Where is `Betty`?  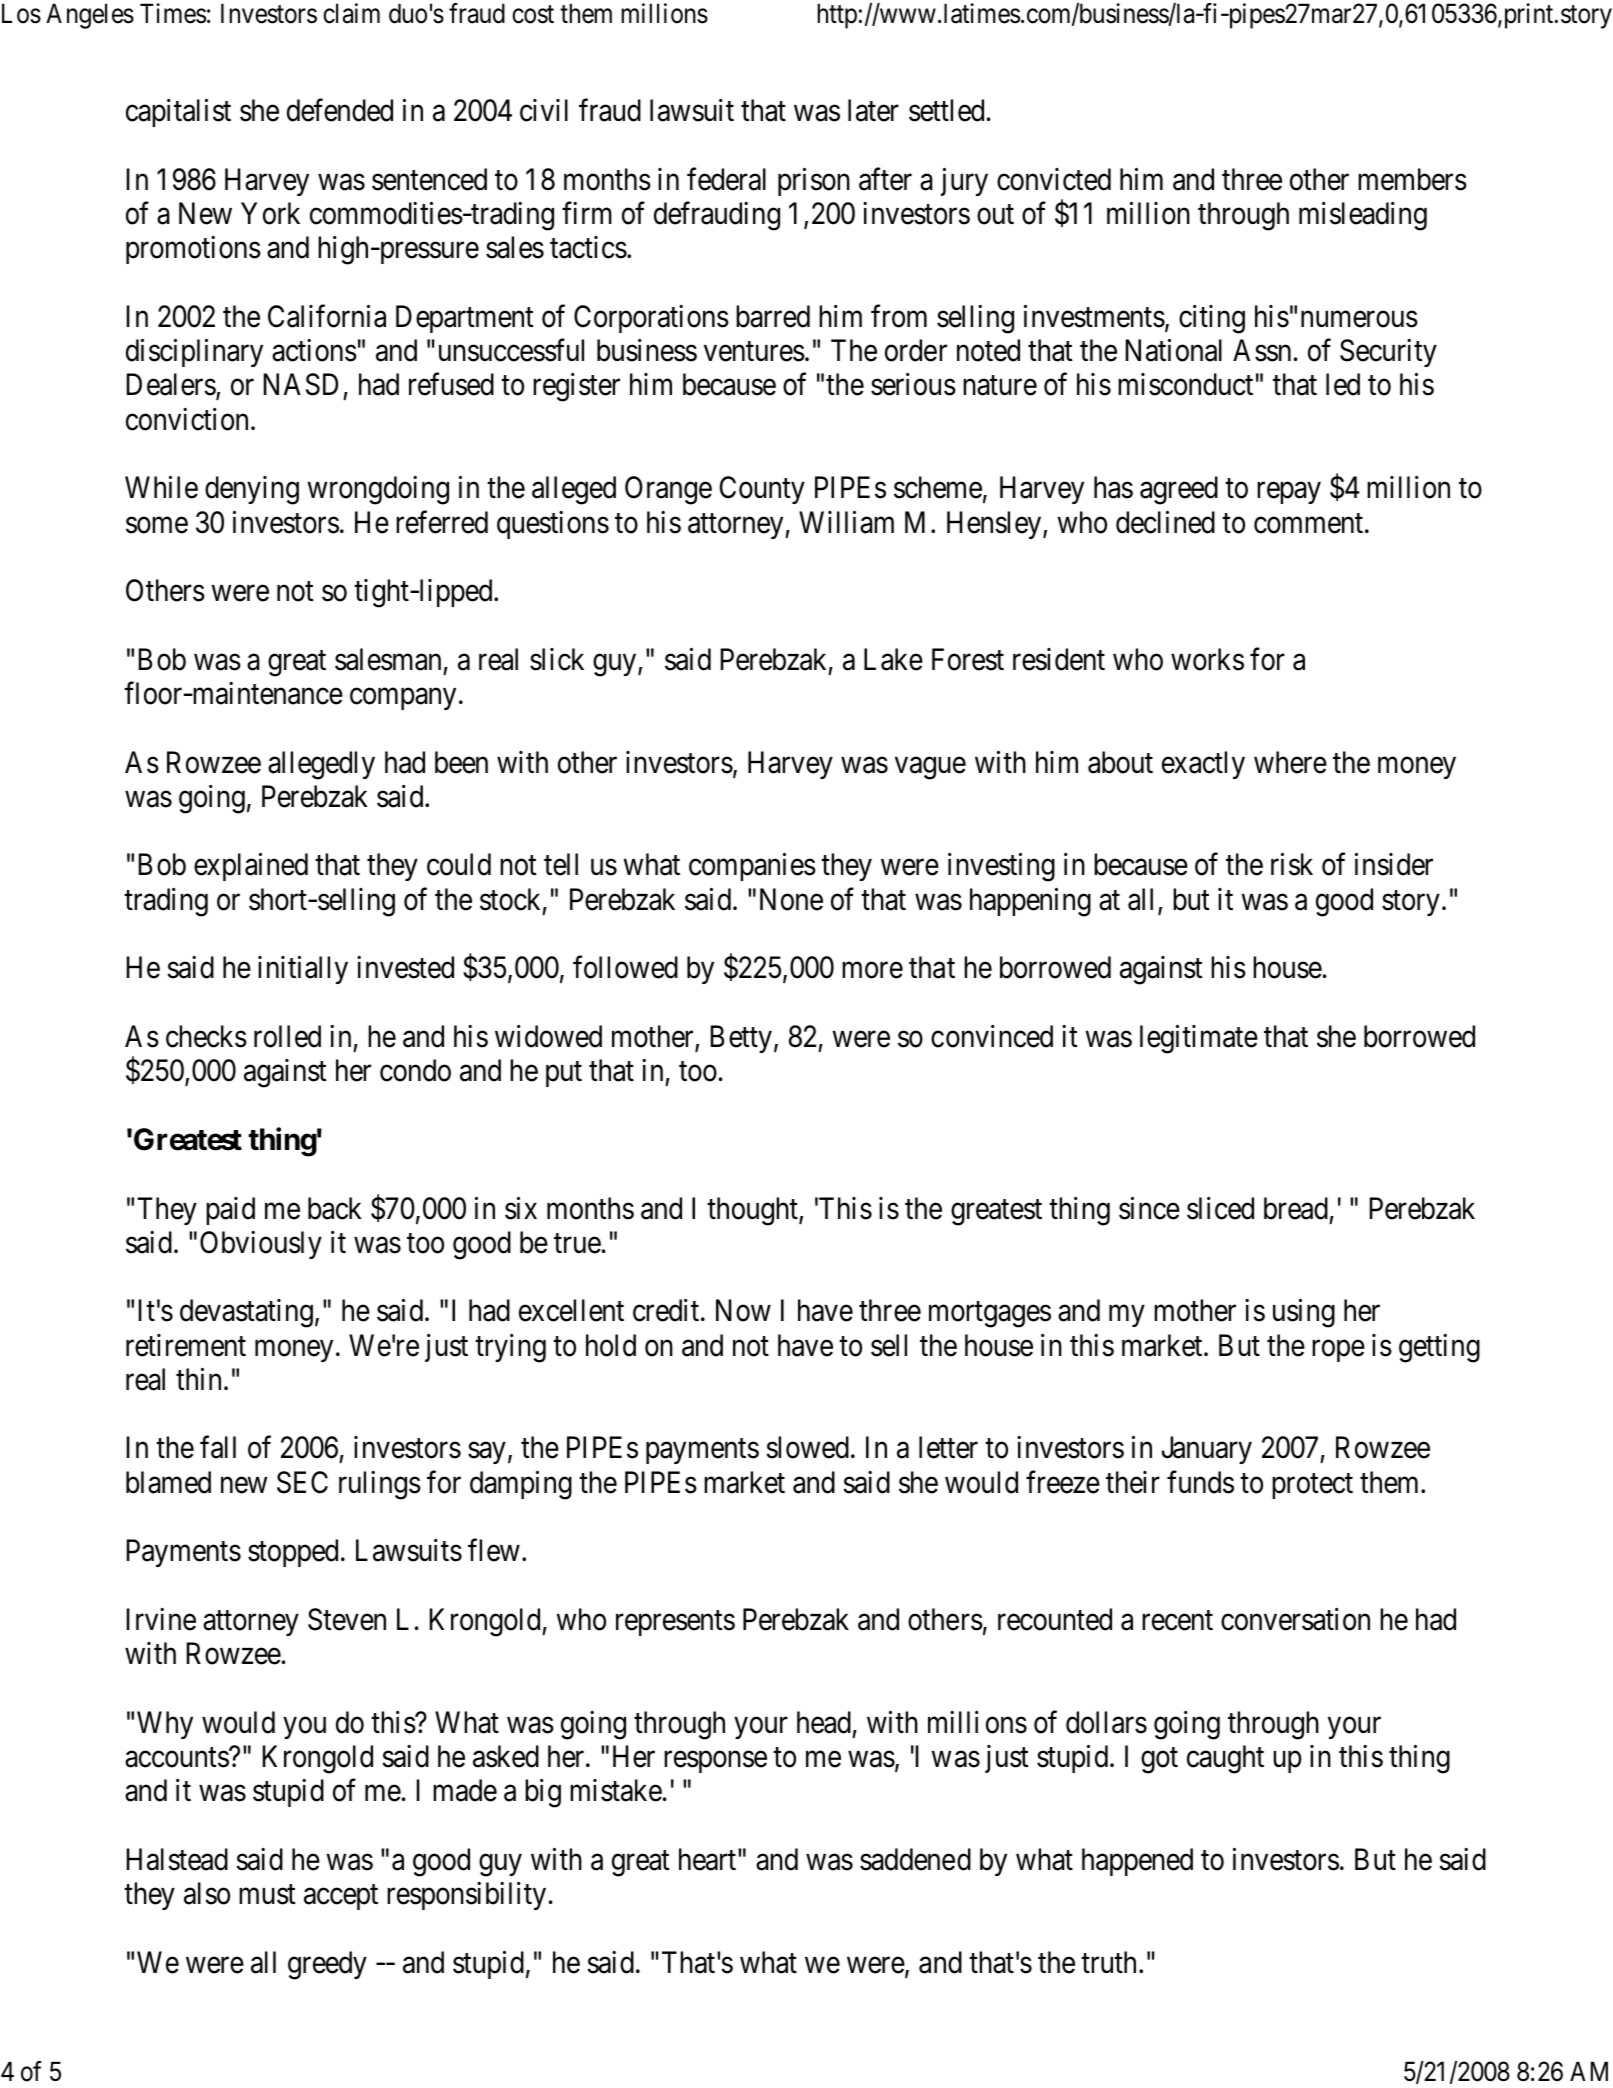 Betty is located at coordinates (741, 1039).
